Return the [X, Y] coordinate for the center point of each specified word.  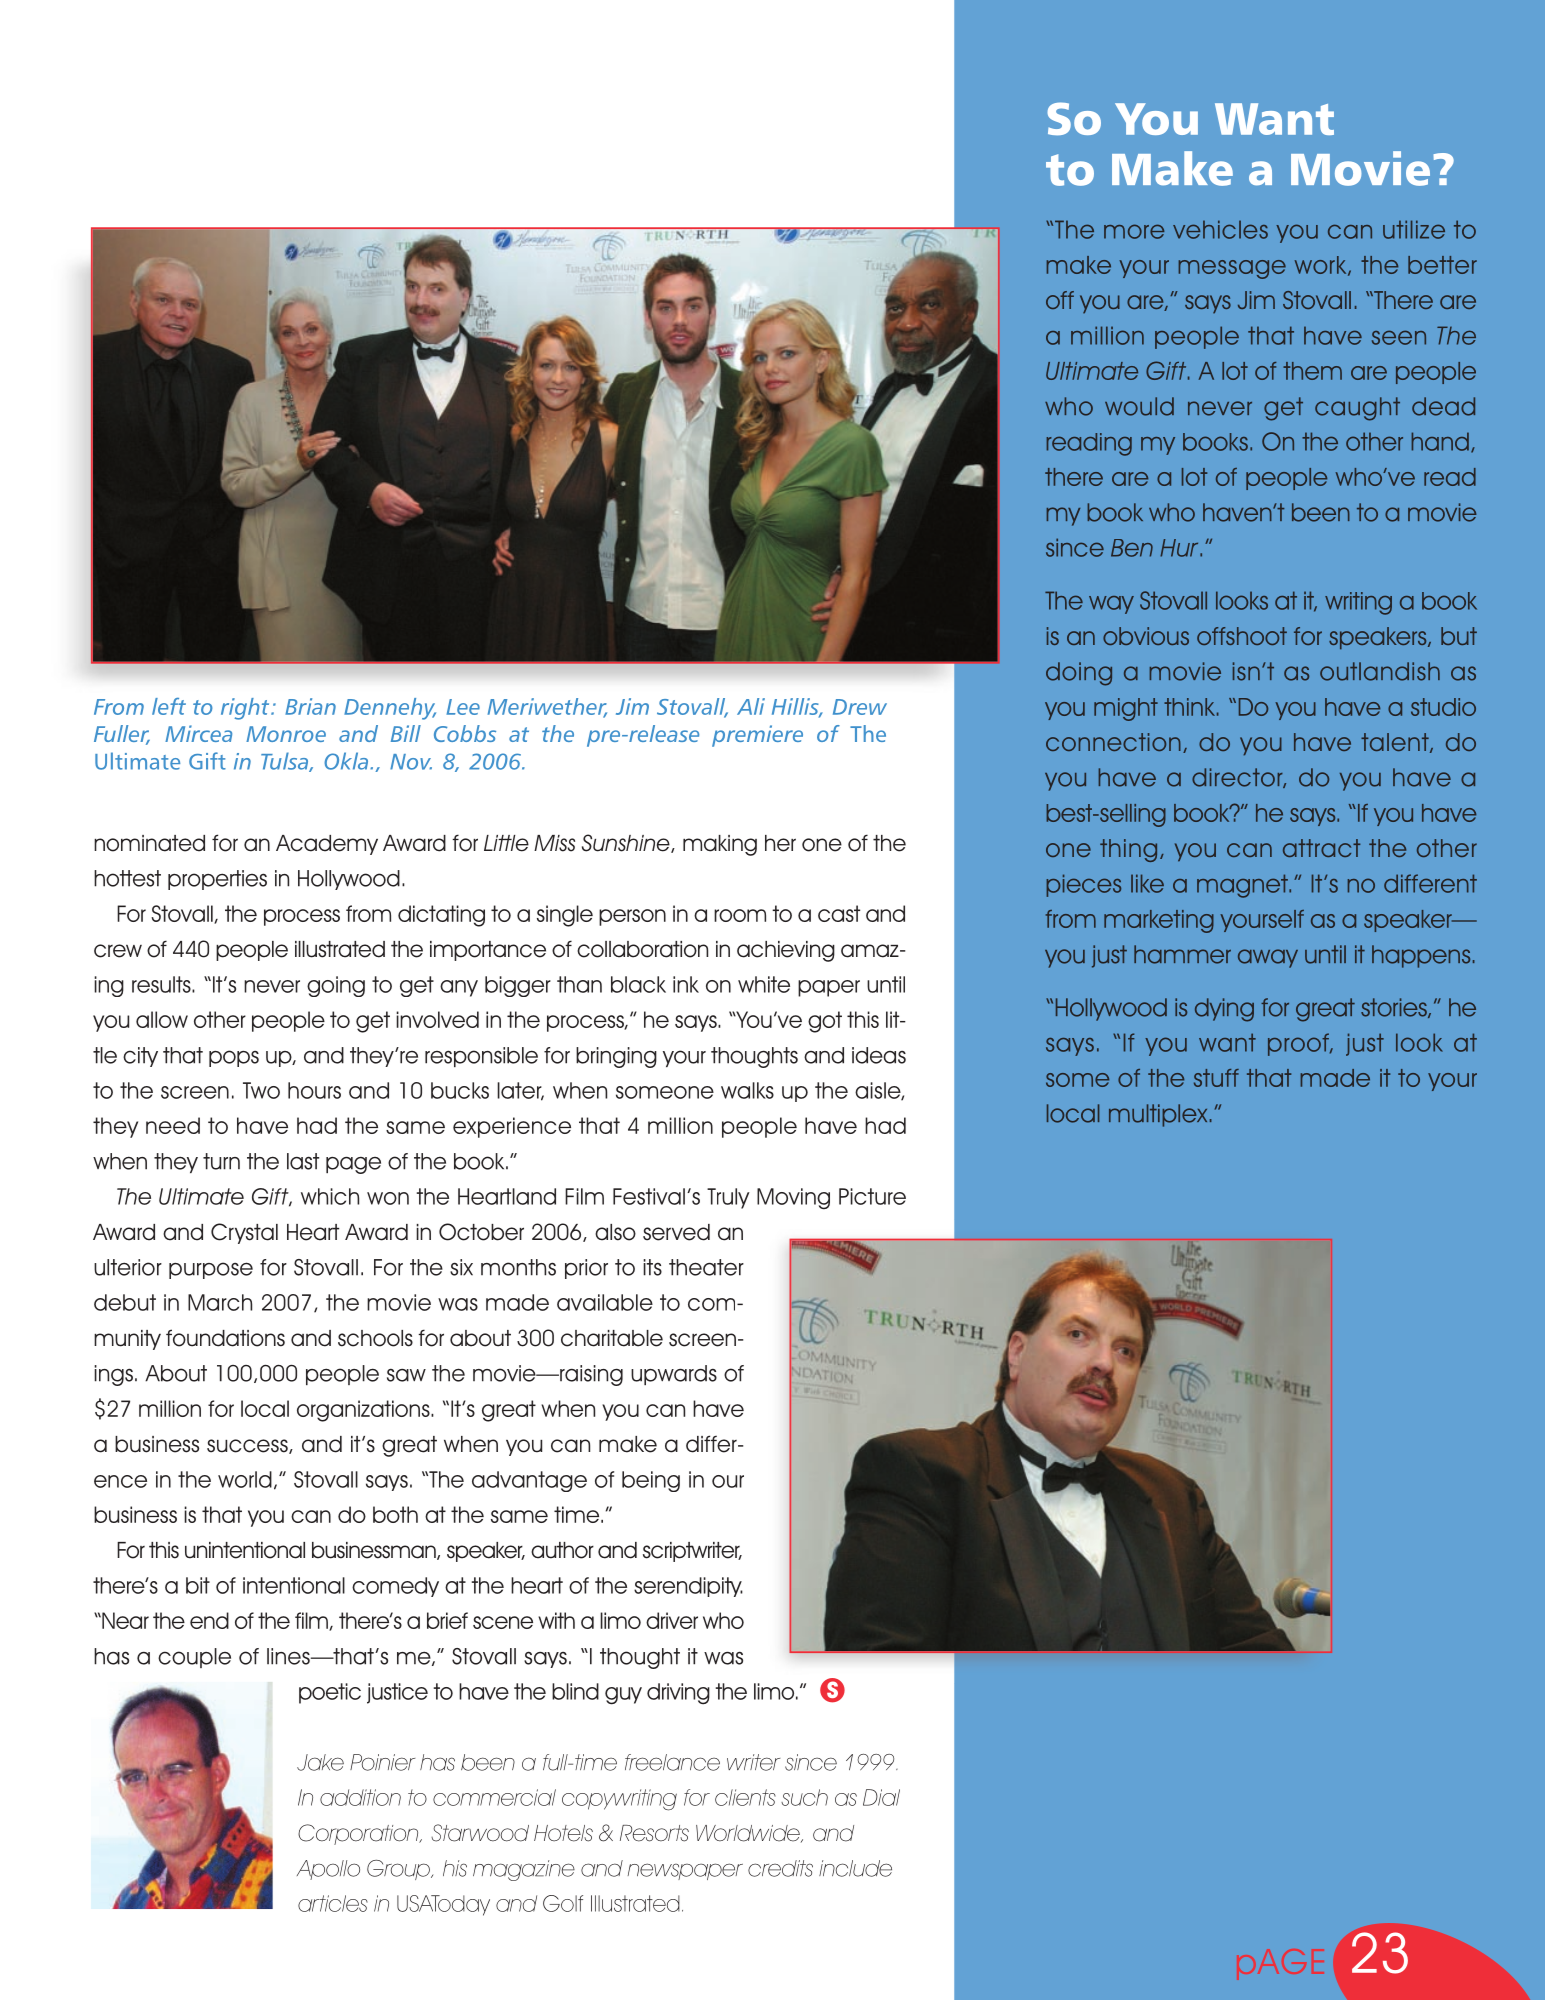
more [1134, 231]
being [651, 1481]
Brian [310, 706]
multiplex [1158, 1115]
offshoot [1242, 636]
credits [780, 1868]
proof [1299, 1044]
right [246, 709]
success [248, 1446]
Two [261, 1090]
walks [747, 1090]
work [1322, 266]
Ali [751, 706]
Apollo [328, 1870]
